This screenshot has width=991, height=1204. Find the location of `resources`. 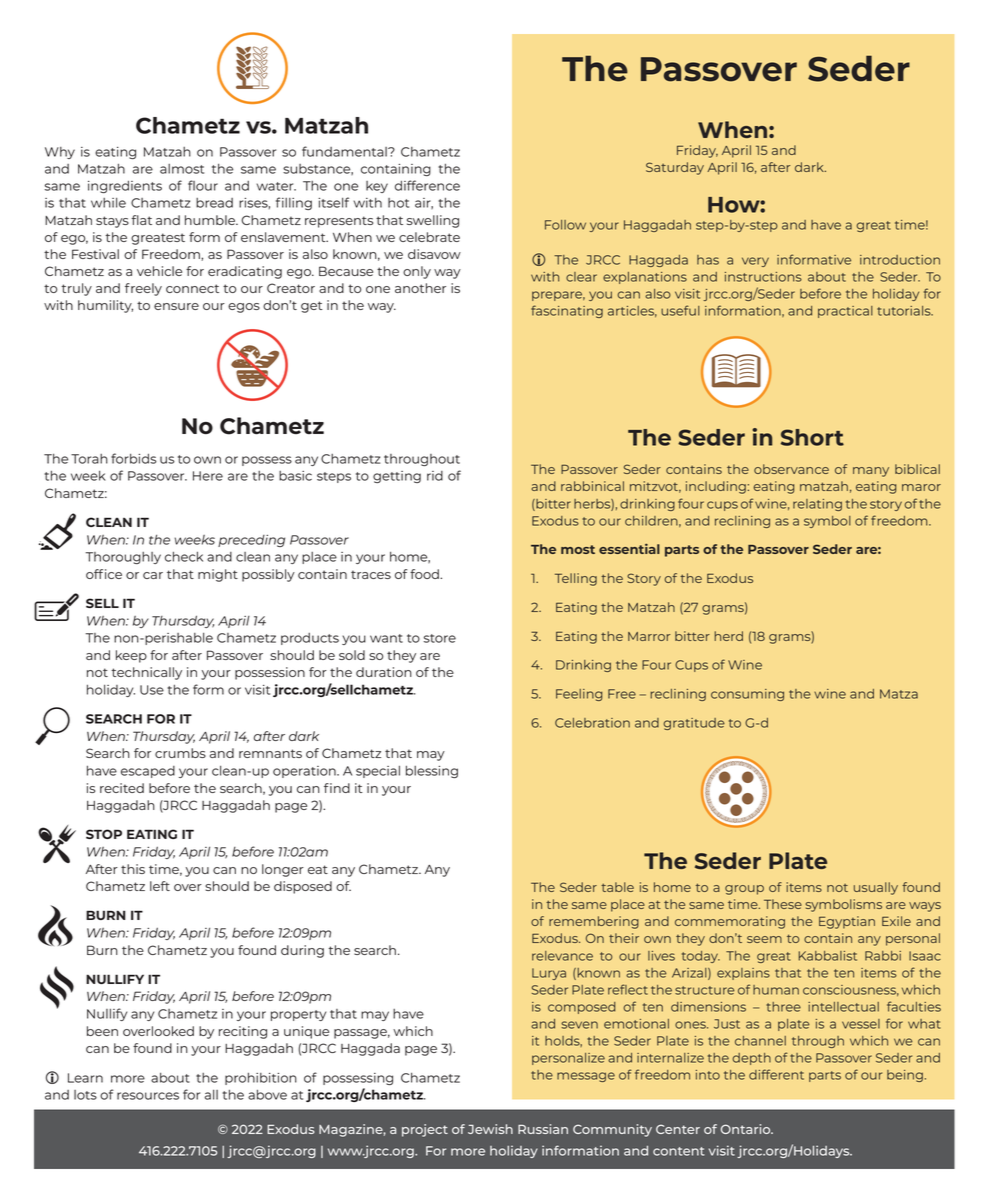

resources is located at coordinates (148, 1096).
